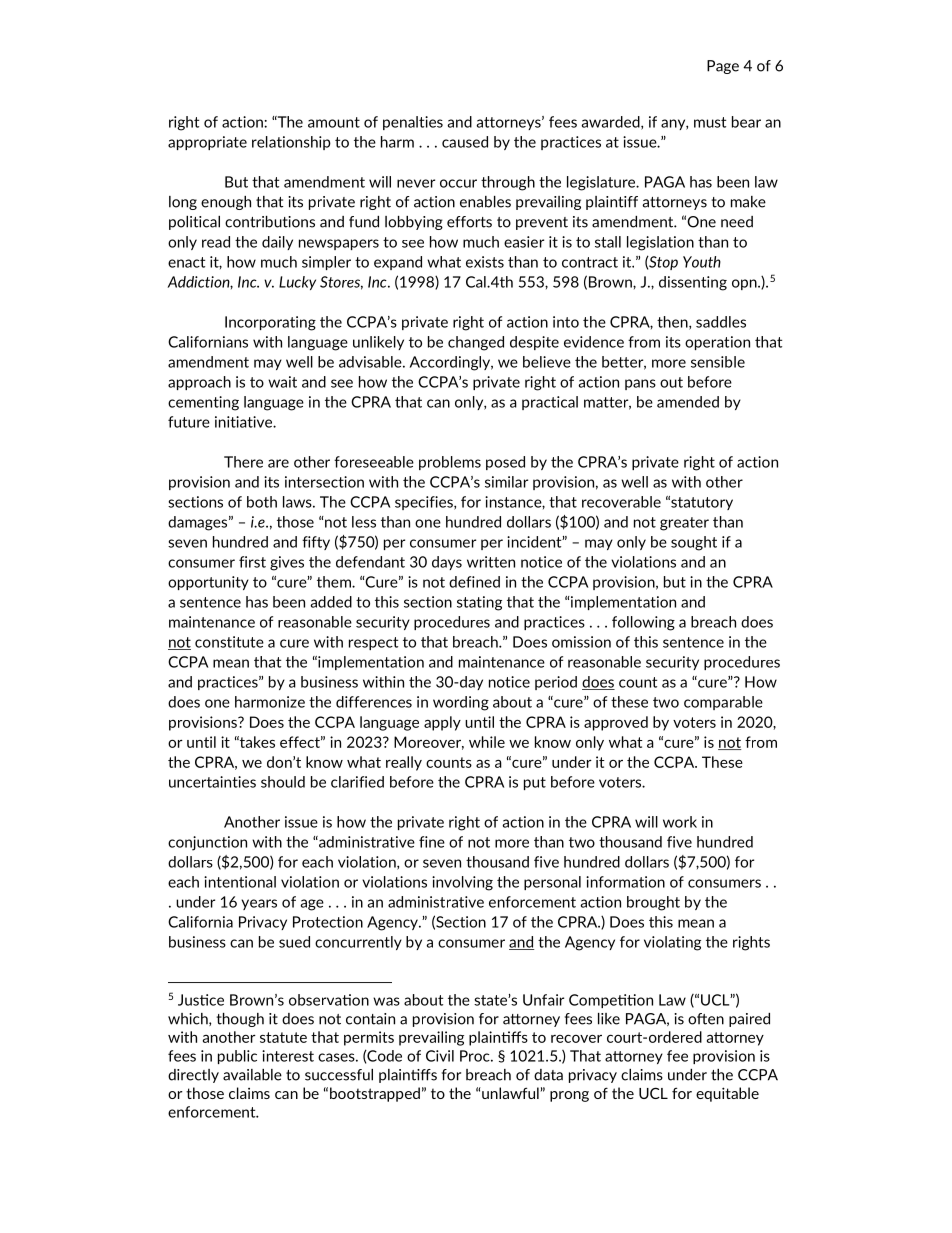  What do you see at coordinates (476, 343) in the screenshot?
I see `changed` at bounding box center [476, 343].
